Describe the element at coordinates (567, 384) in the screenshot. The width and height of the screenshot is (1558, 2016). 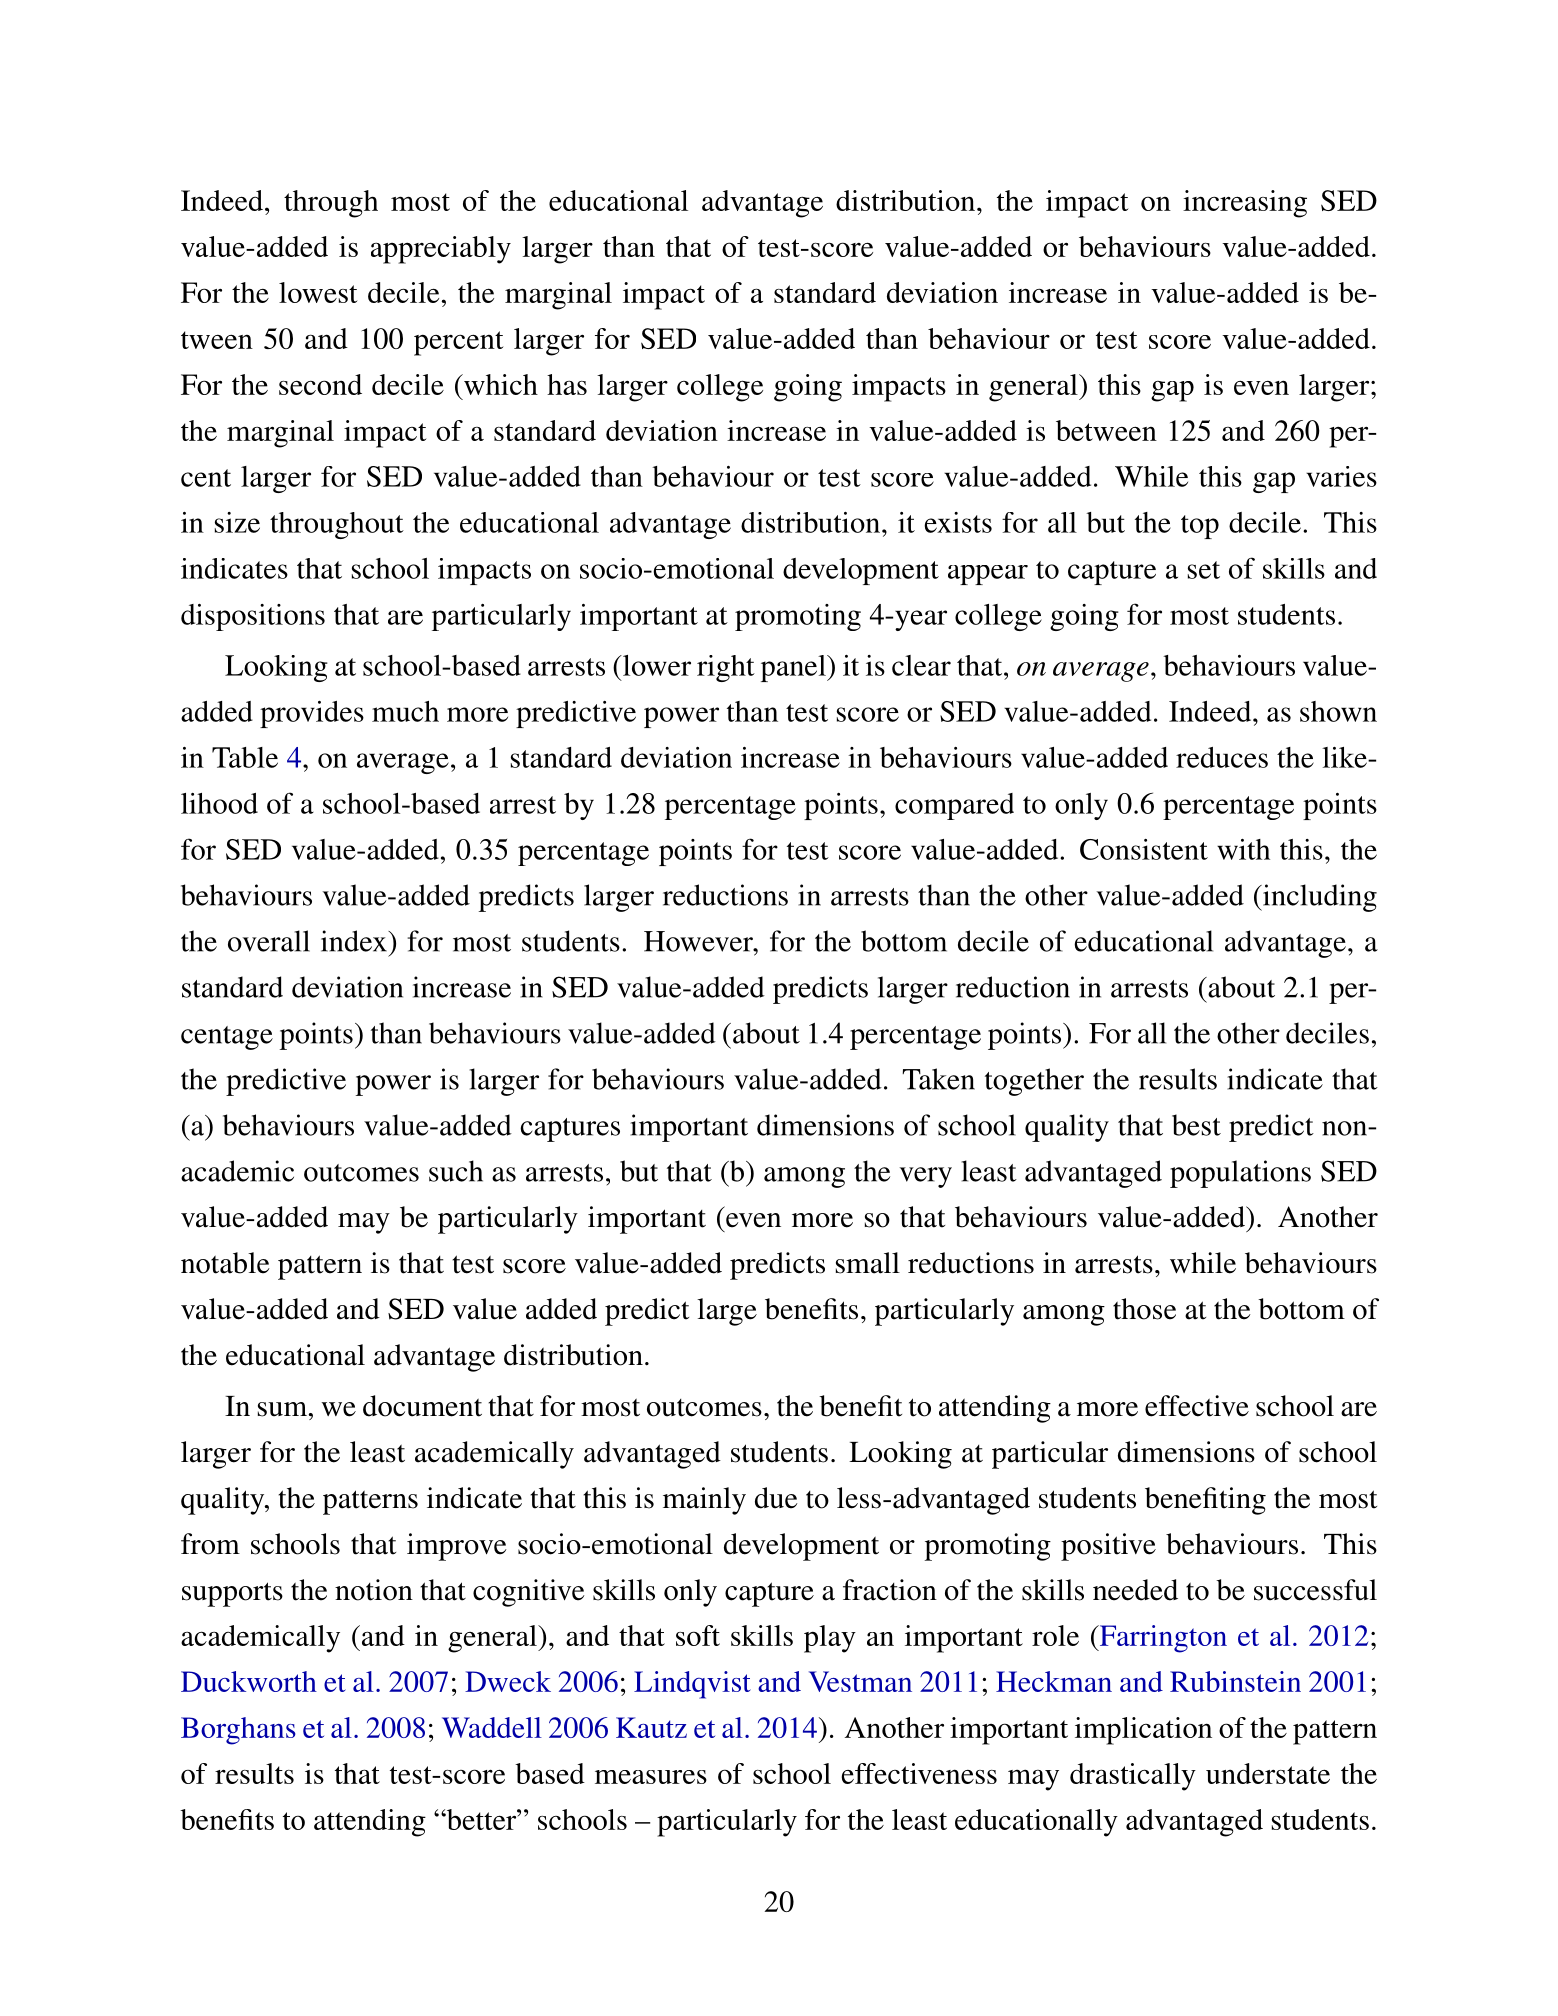
I see `has` at that location.
